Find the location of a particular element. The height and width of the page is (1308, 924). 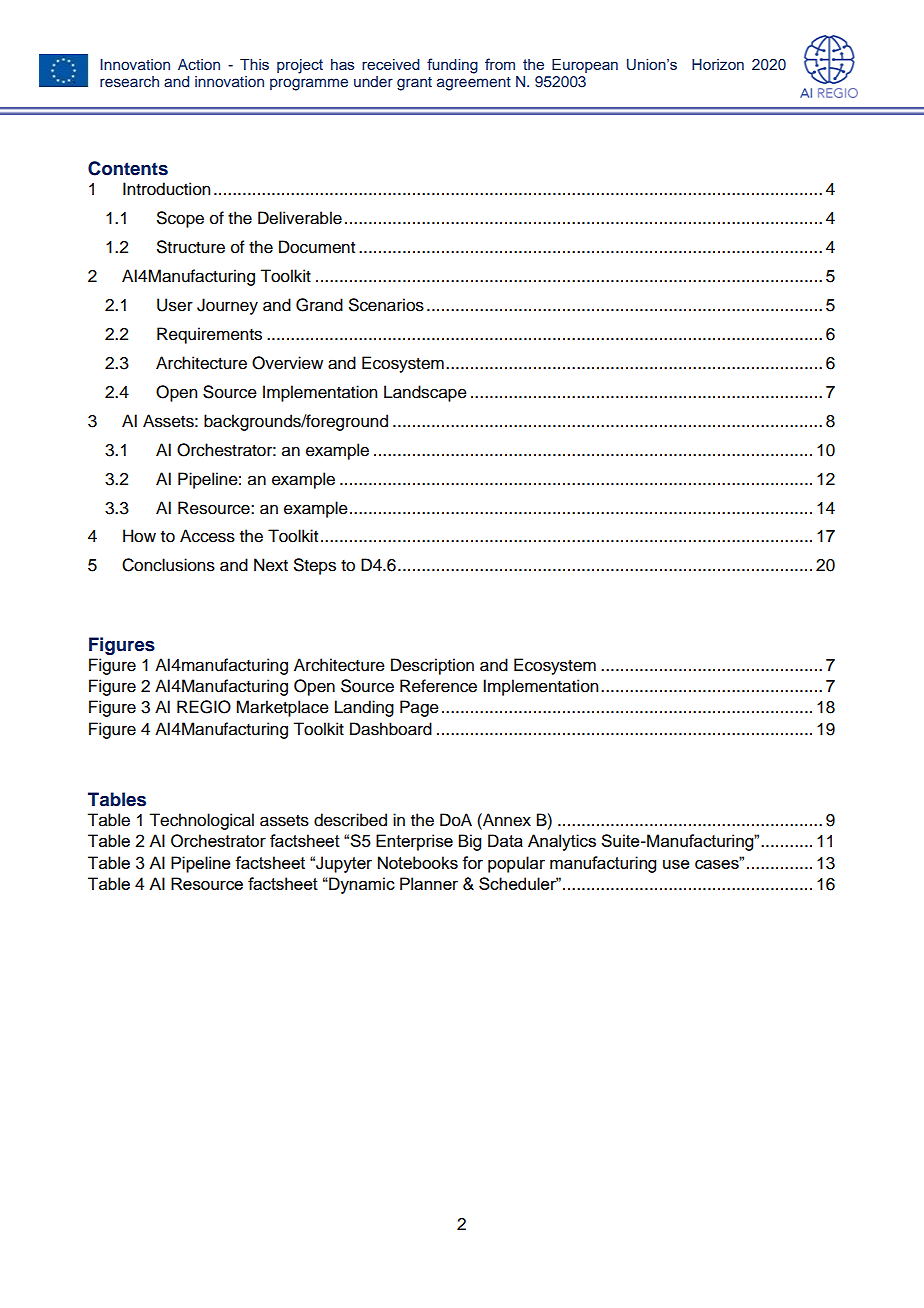

Technological is located at coordinates (201, 821).
